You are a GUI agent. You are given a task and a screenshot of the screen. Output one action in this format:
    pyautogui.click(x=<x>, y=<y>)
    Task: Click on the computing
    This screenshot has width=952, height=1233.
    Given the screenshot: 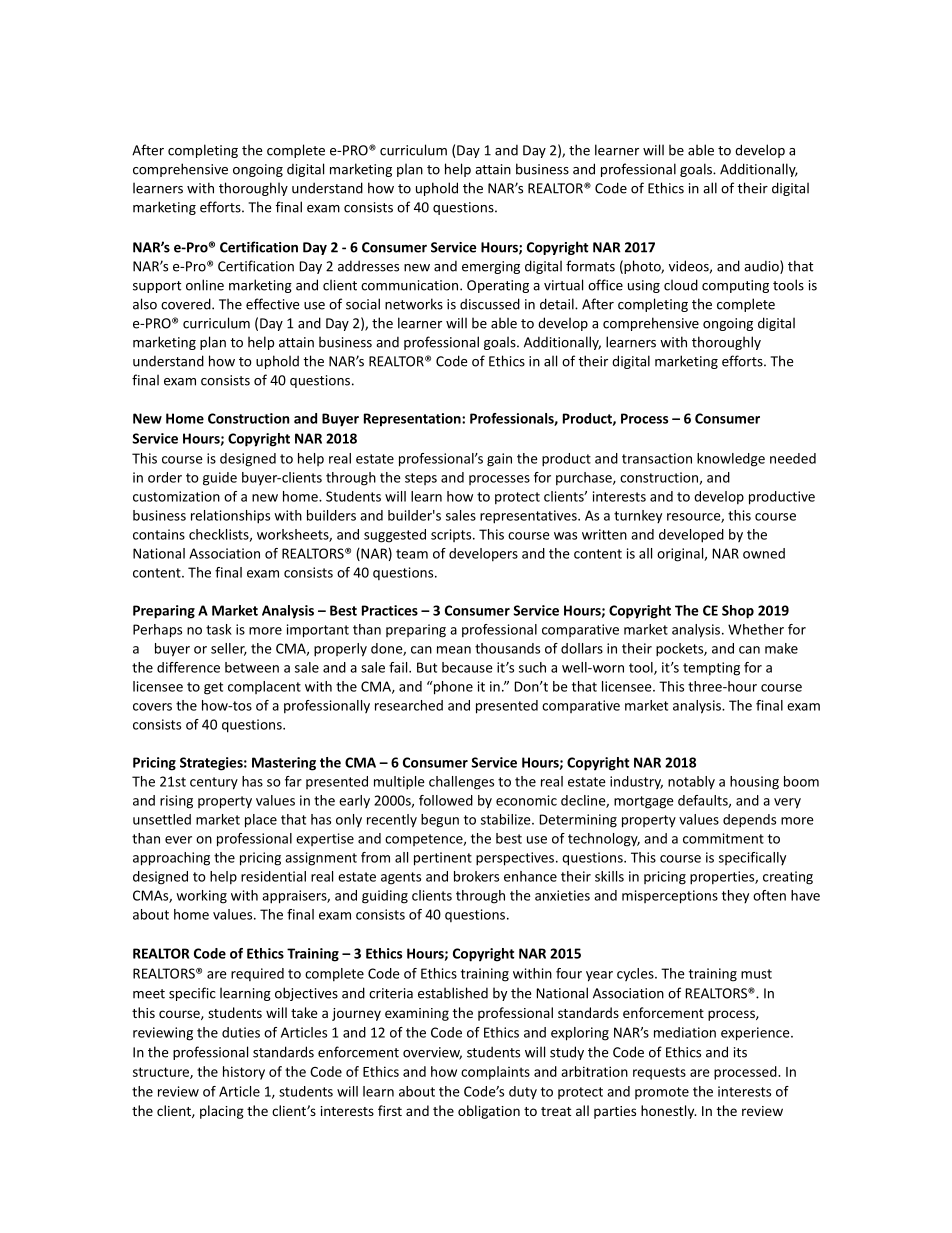 What is the action you would take?
    pyautogui.click(x=735, y=286)
